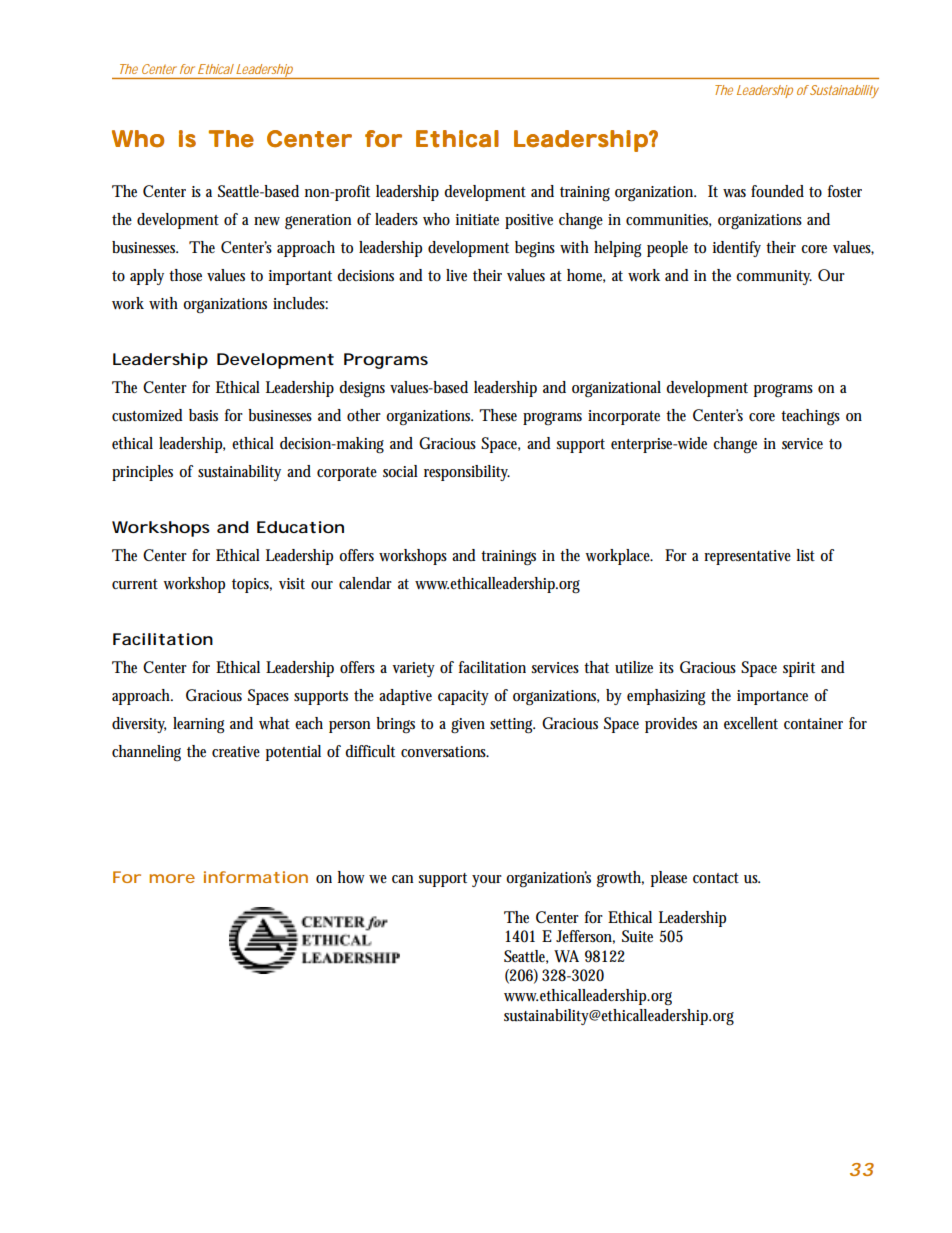 This page has height=1233, width=952. What do you see at coordinates (467, 473) in the page?
I see `responsibility` at bounding box center [467, 473].
